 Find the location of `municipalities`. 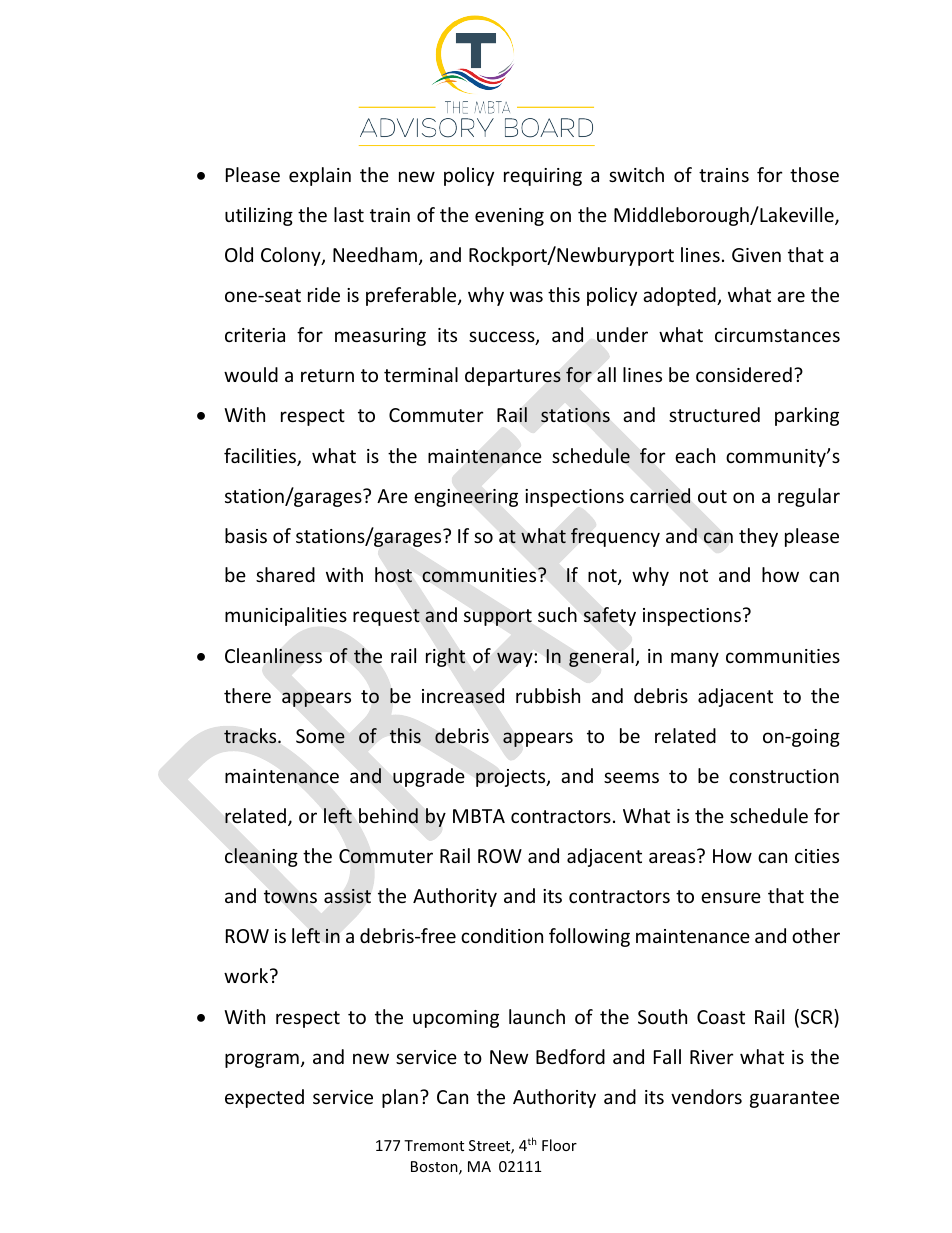

municipalities is located at coordinates (286, 616).
